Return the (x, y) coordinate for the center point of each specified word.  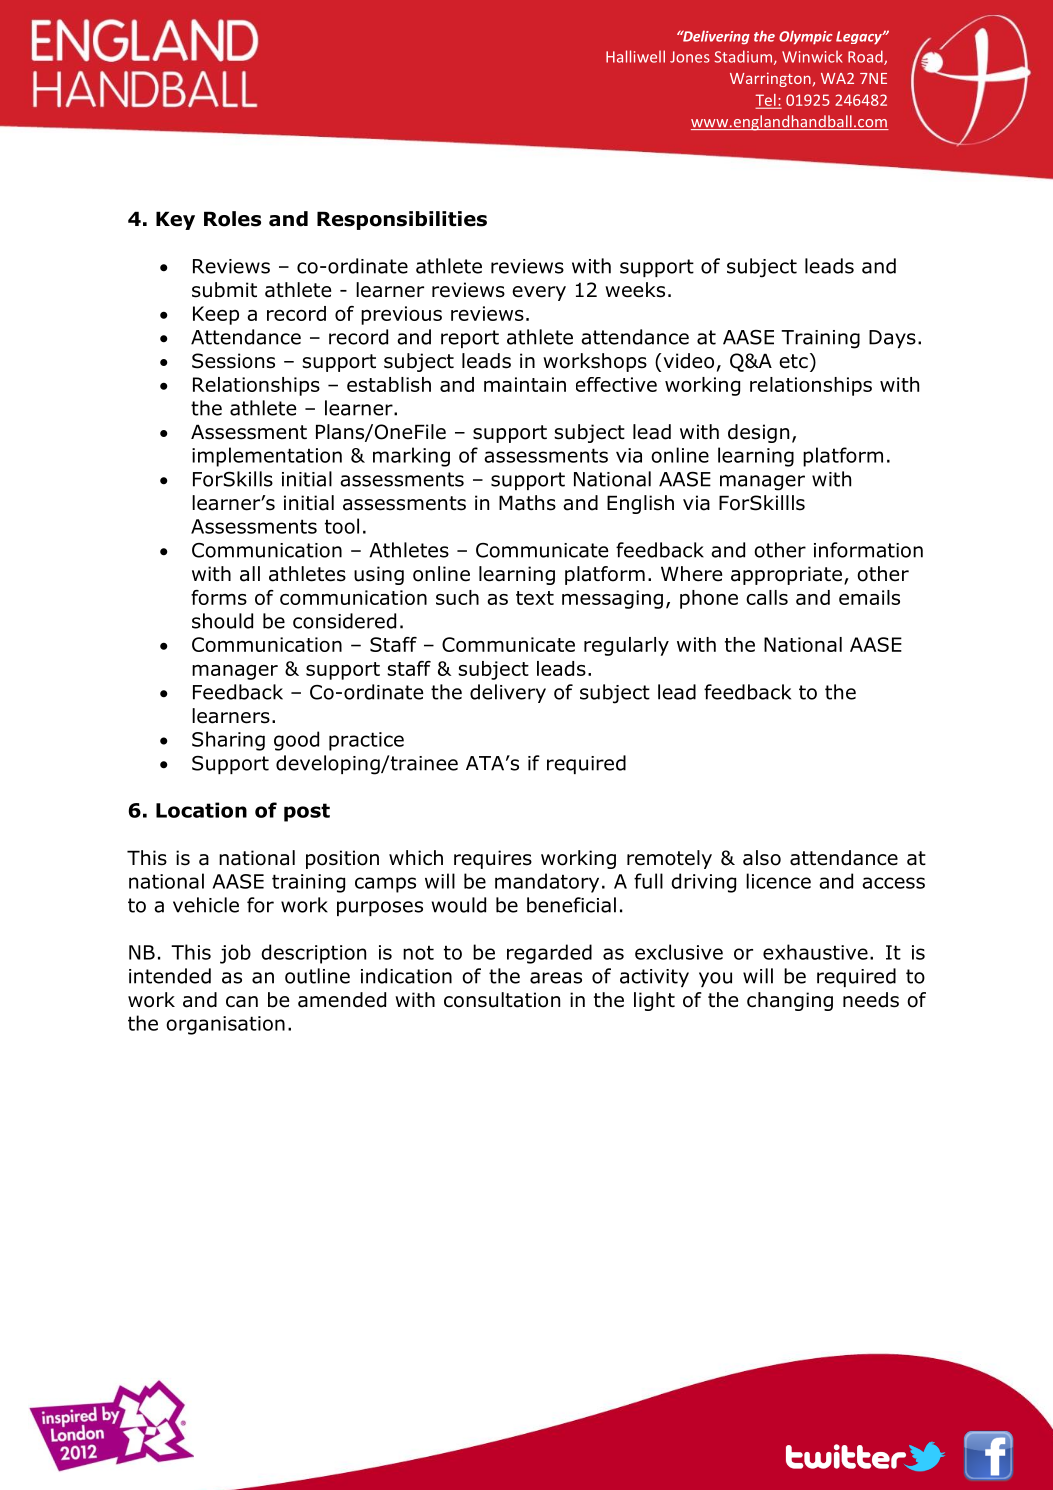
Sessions (233, 361)
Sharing (228, 741)
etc (793, 361)
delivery (508, 693)
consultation (502, 1000)
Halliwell (635, 56)
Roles (232, 219)
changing (790, 1001)
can (242, 1002)
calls (767, 597)
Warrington (770, 79)
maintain (525, 384)
